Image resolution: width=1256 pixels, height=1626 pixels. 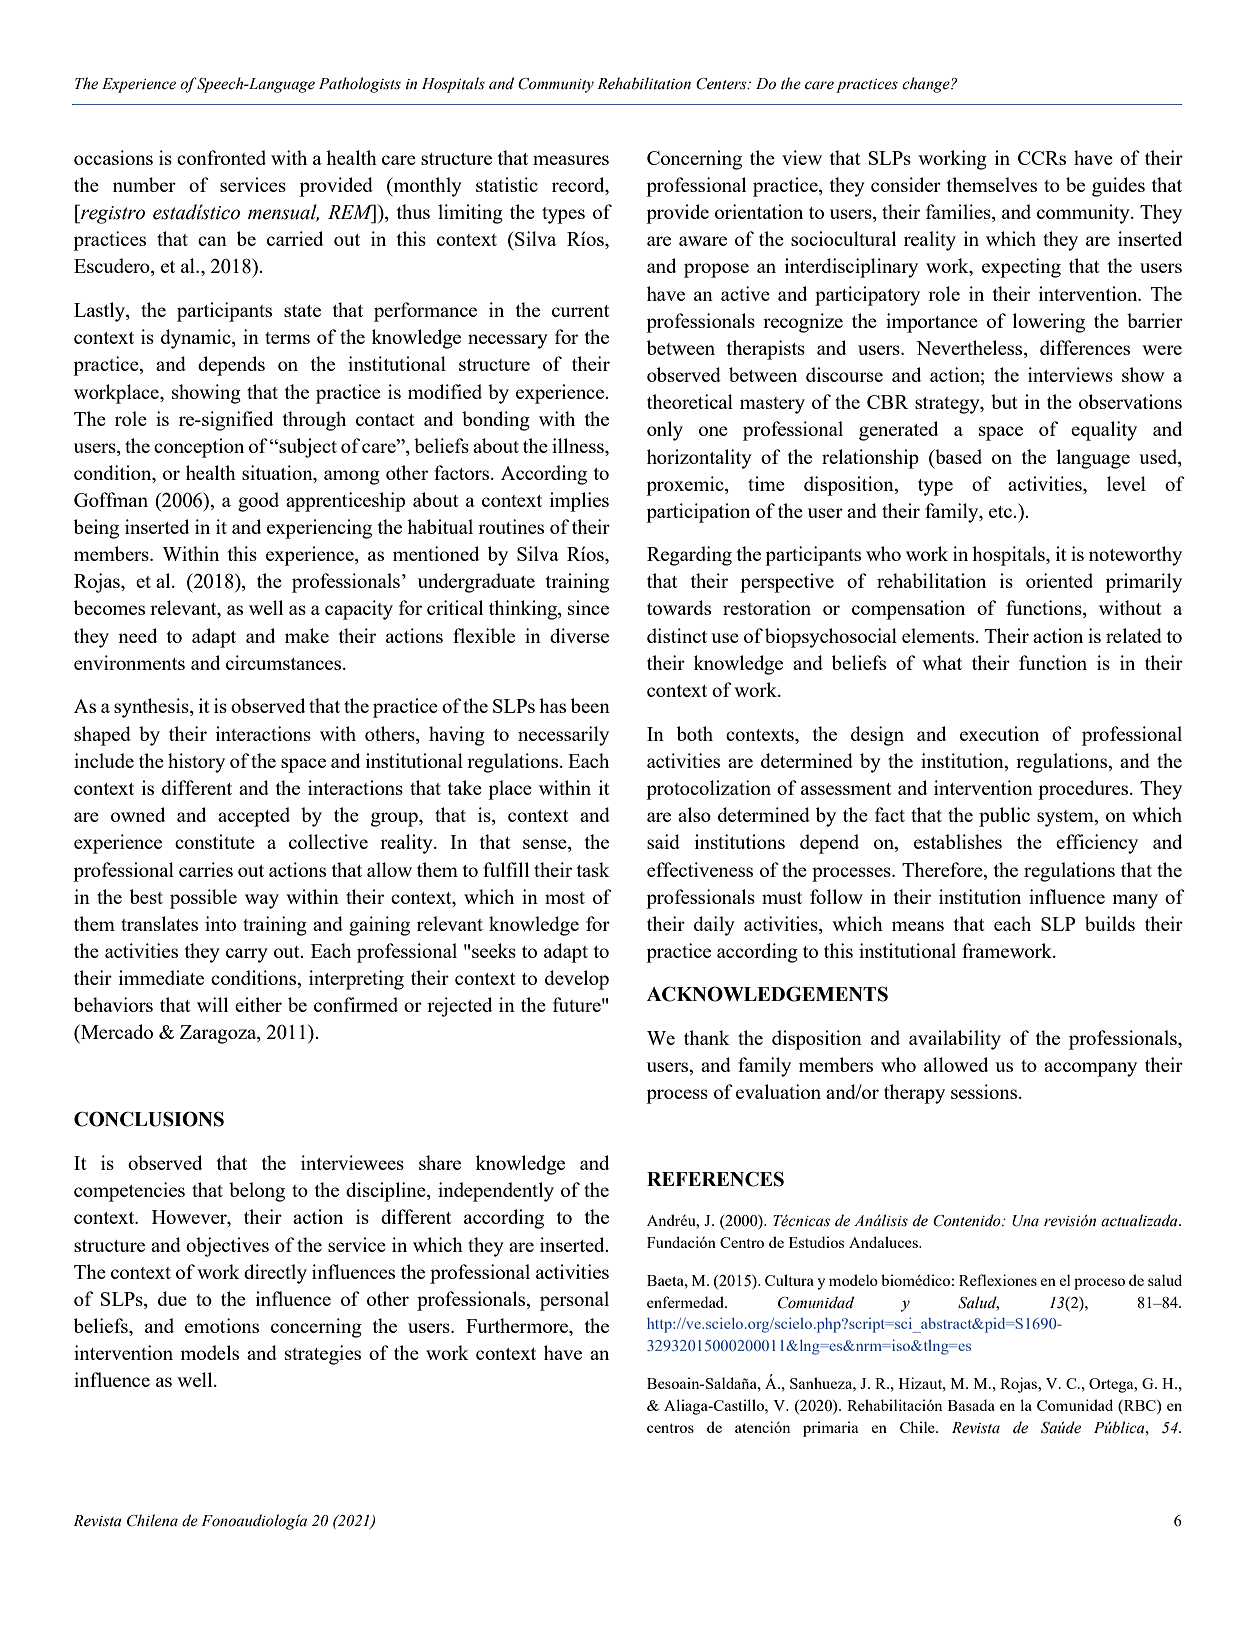 I want to click on only, so click(x=665, y=431).
